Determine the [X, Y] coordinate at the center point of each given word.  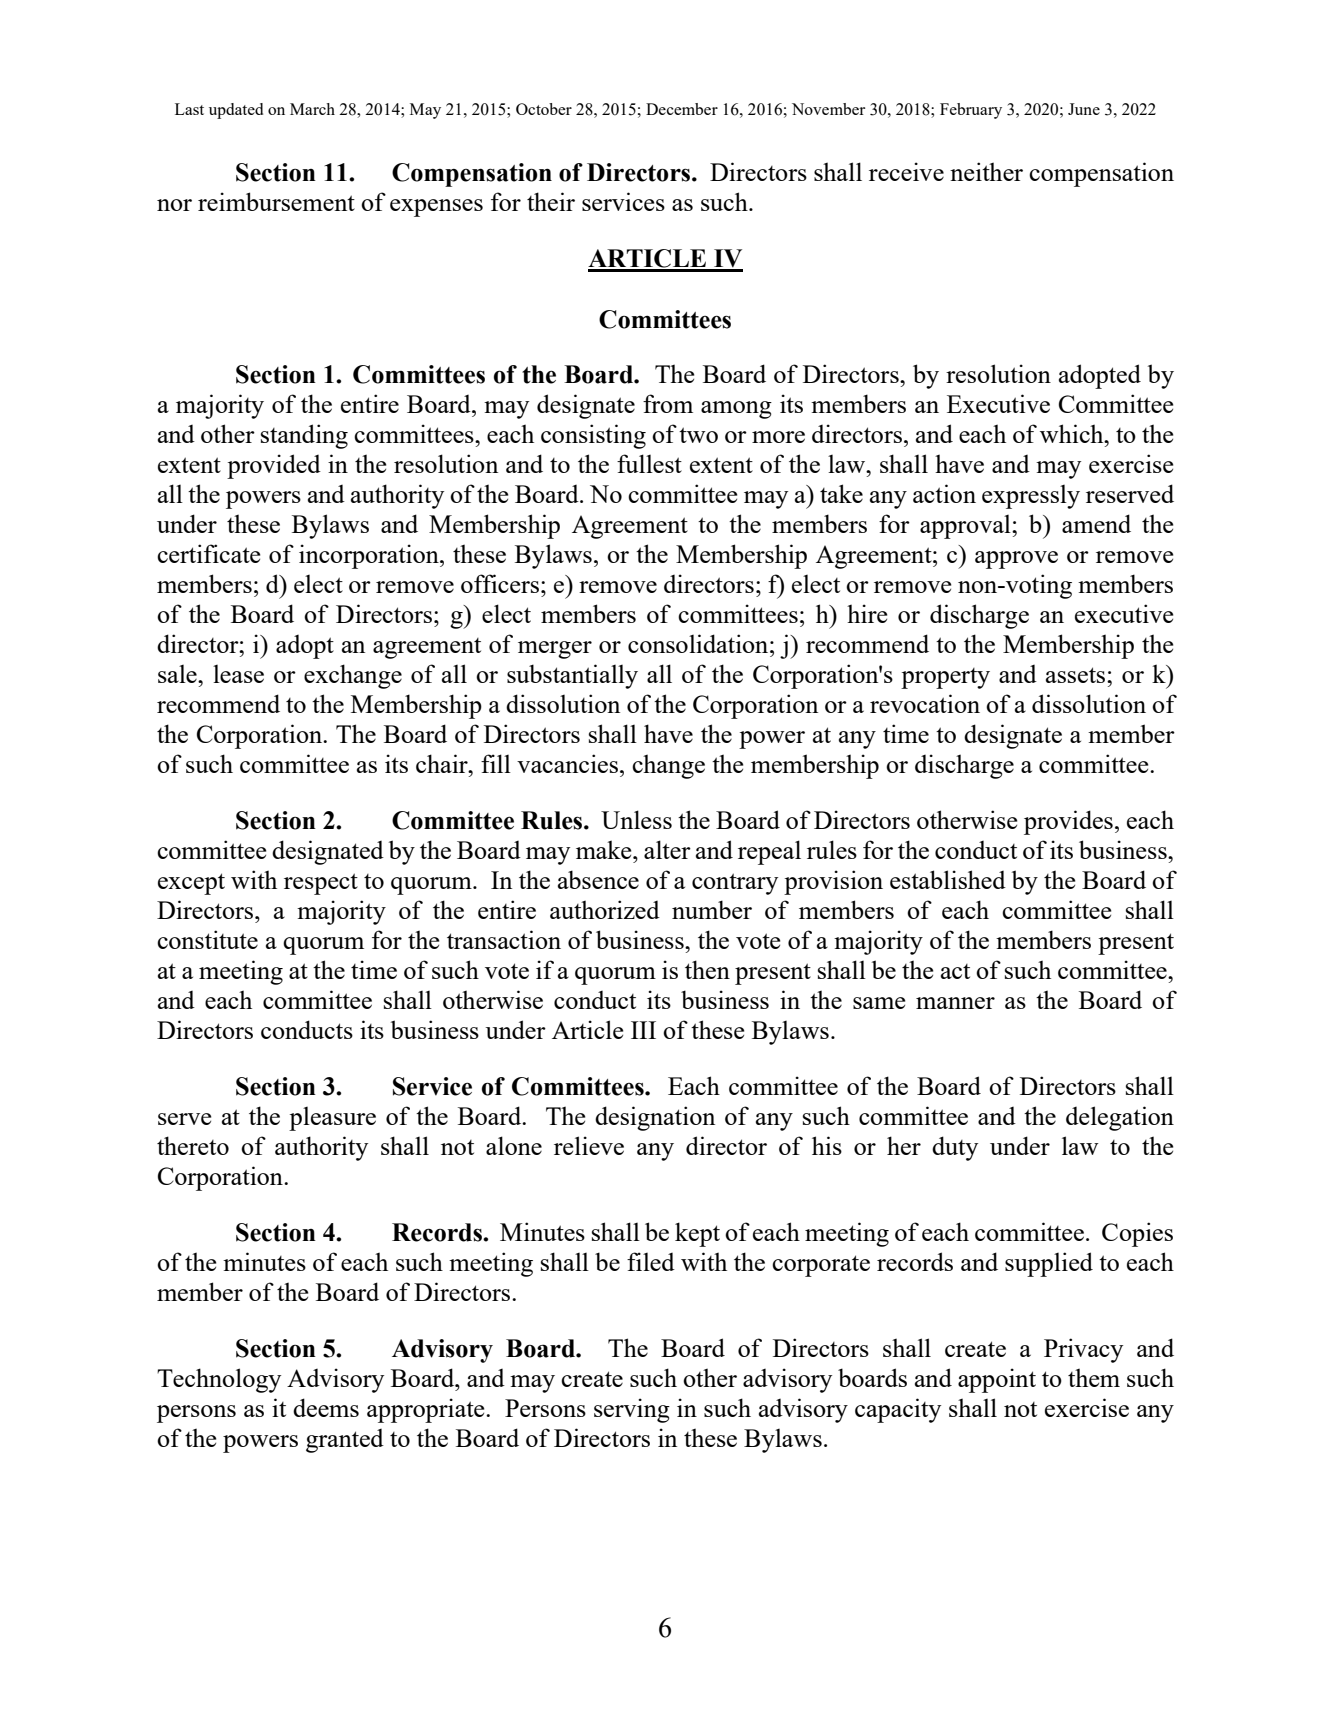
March [312, 109]
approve [1016, 560]
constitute [207, 939]
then [707, 969]
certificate [208, 553]
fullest [649, 463]
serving [632, 1410]
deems [326, 1407]
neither [986, 171]
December [682, 109]
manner [955, 1003]
